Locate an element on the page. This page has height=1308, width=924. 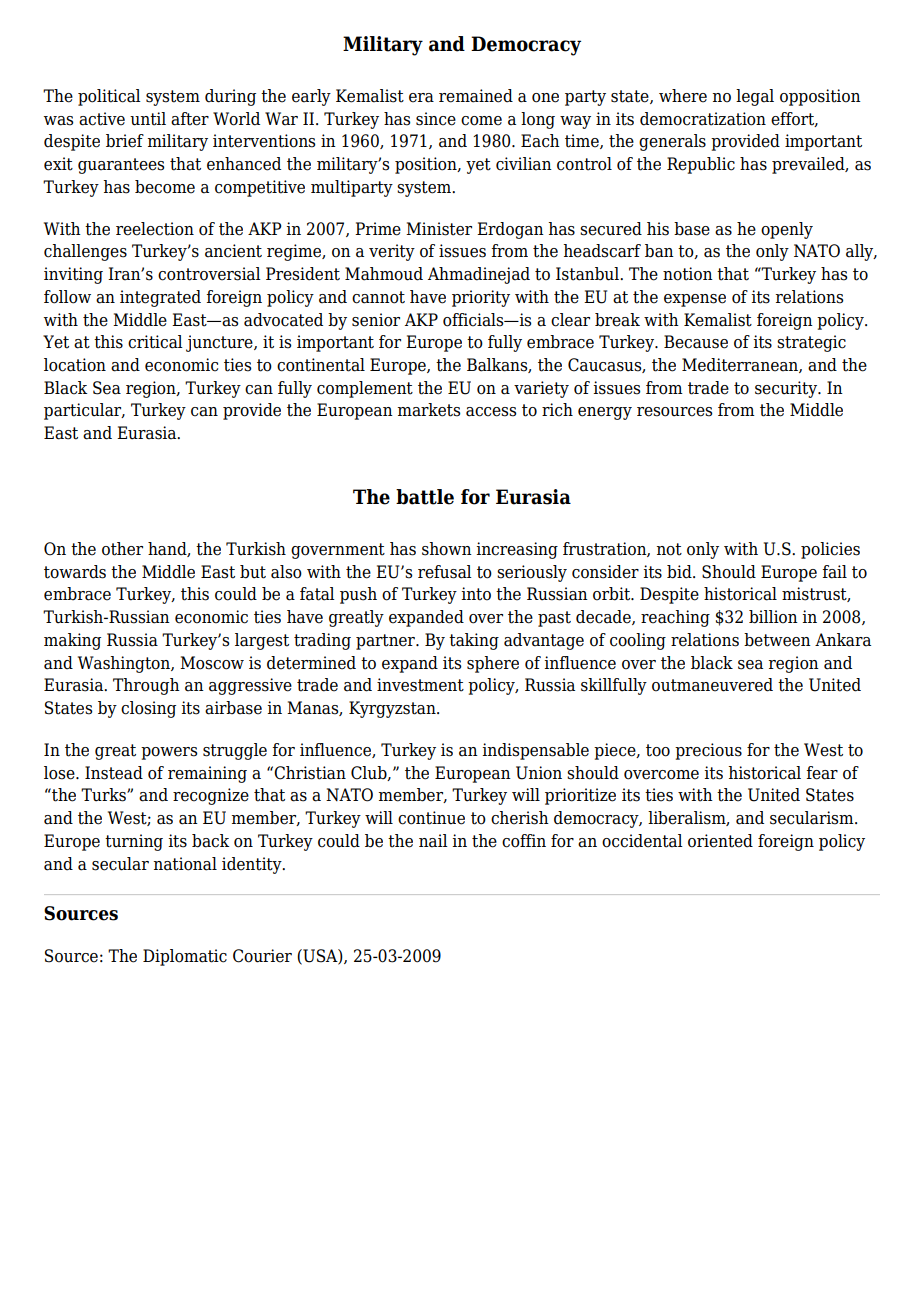
markets is located at coordinates (429, 410).
